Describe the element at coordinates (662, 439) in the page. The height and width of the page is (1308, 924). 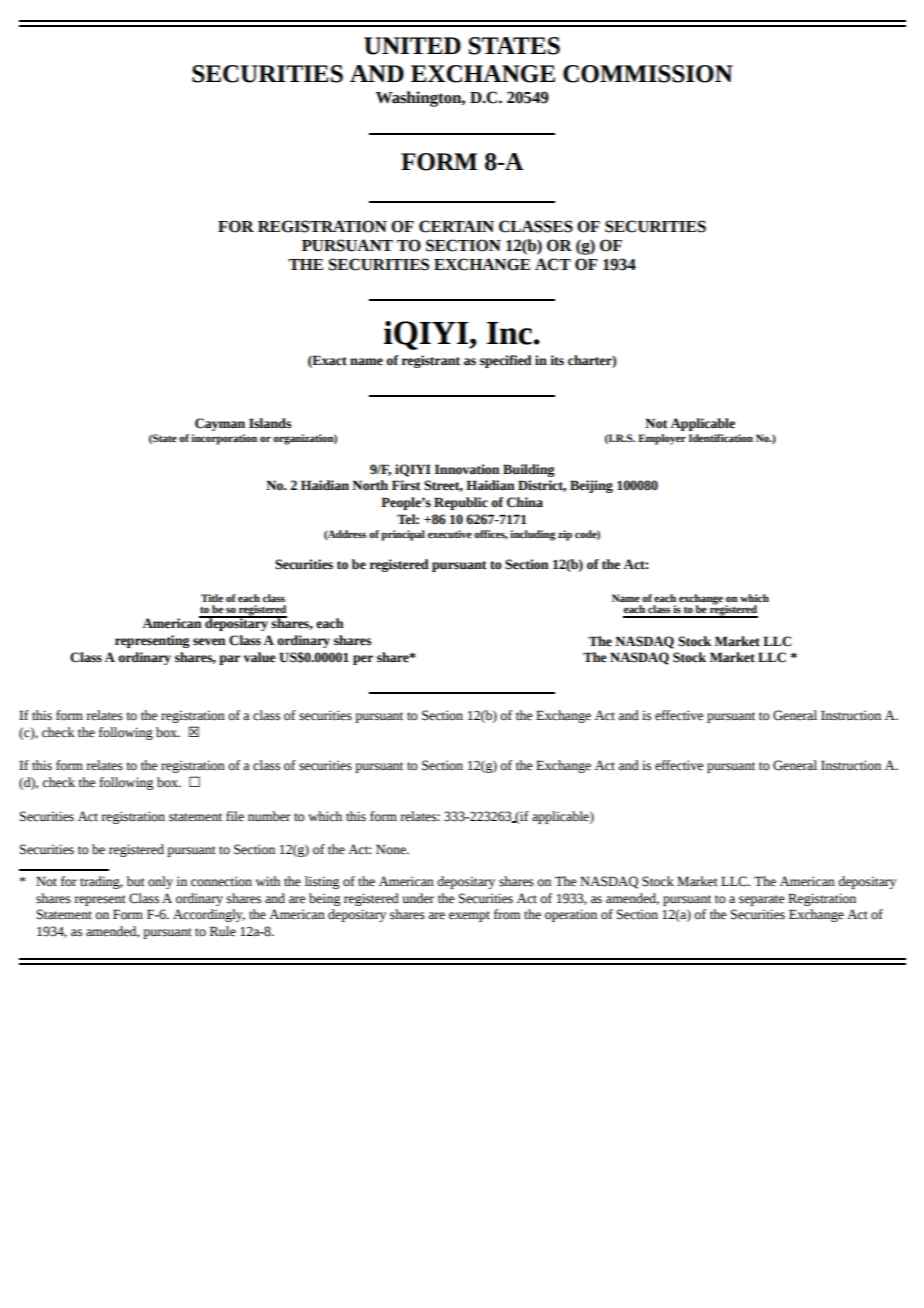
I see `Employer` at that location.
